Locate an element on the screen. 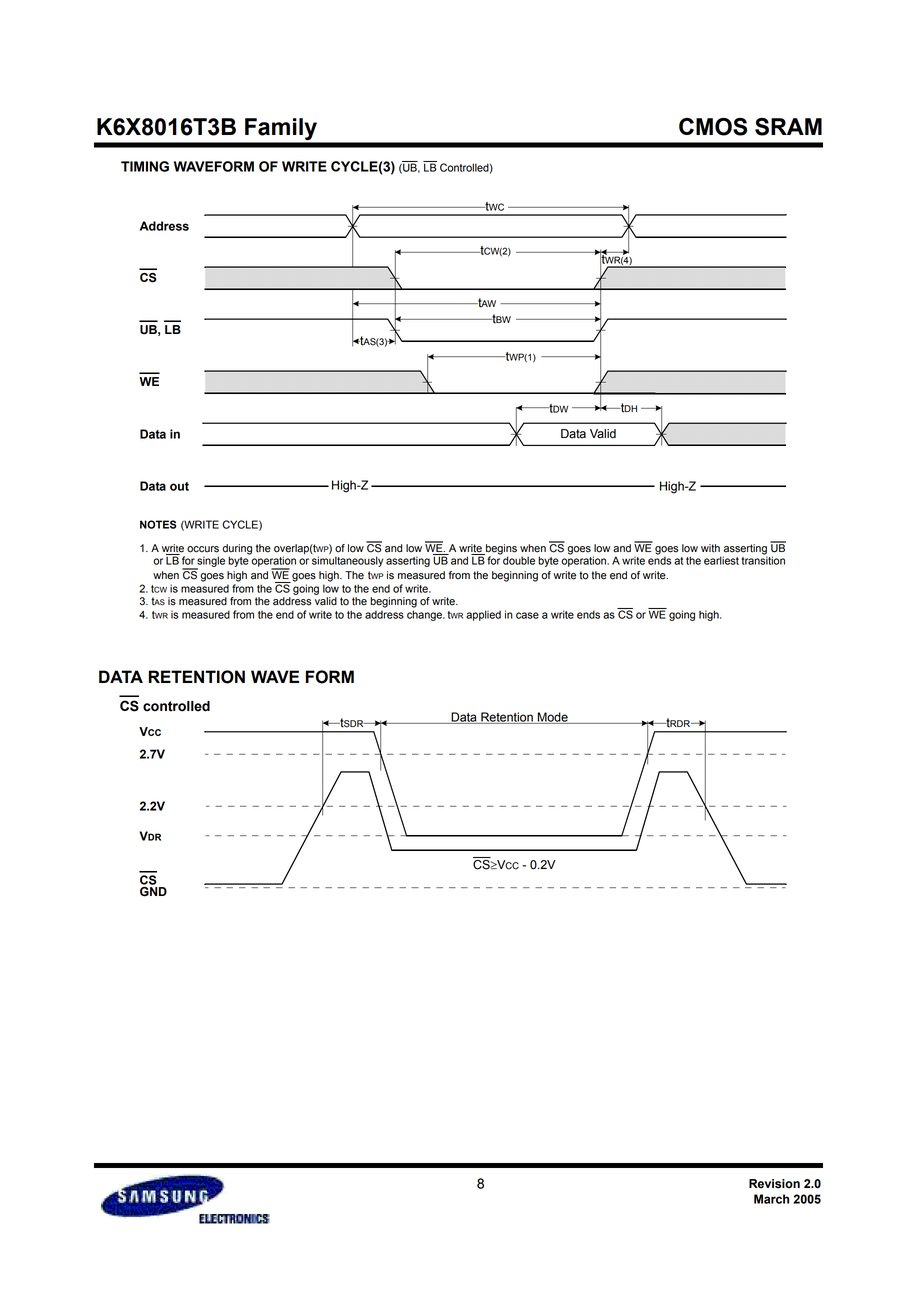  change is located at coordinates (425, 615).
